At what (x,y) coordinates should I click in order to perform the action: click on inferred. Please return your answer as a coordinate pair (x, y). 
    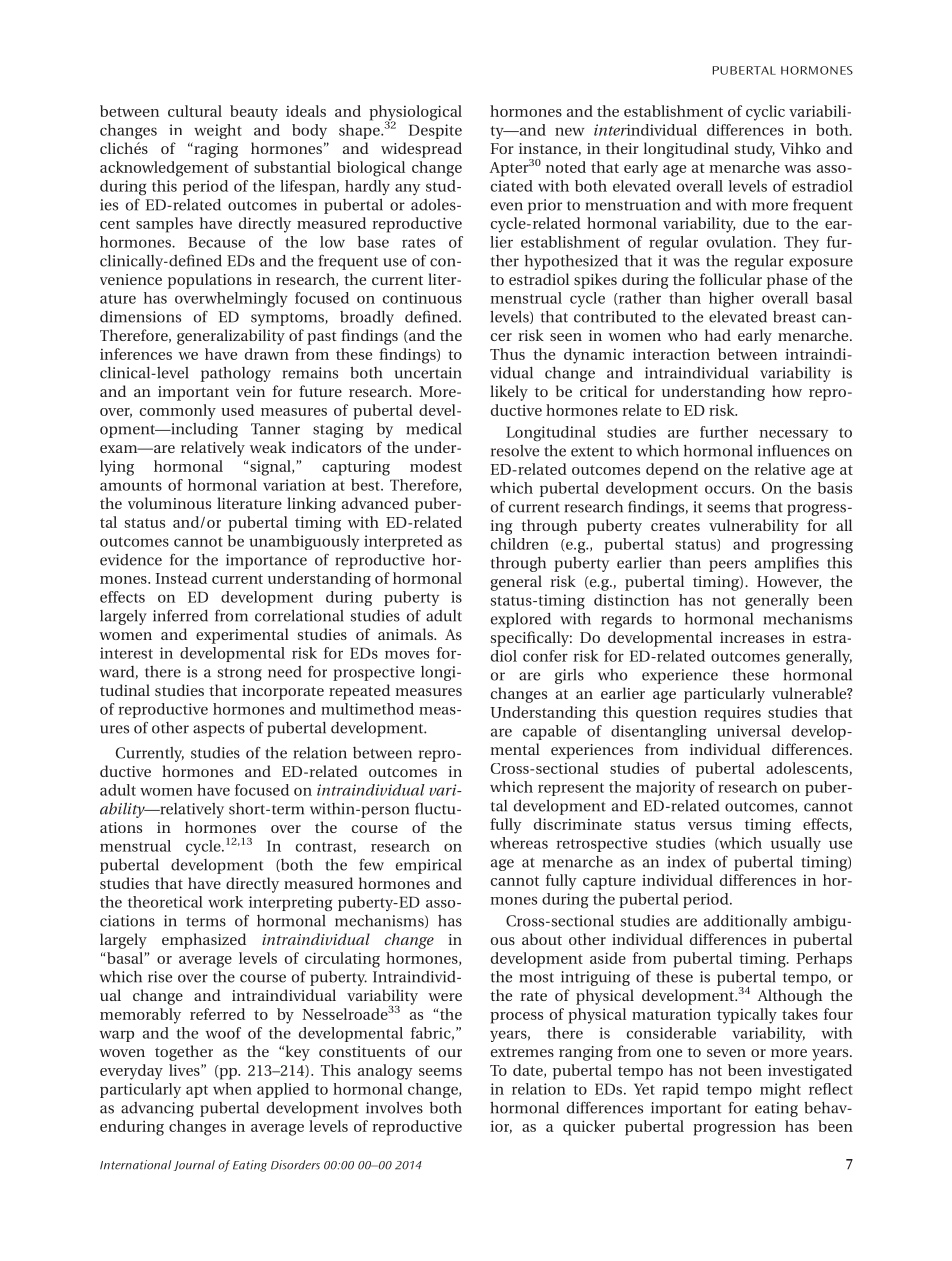
    Looking at the image, I should click on (180, 615).
